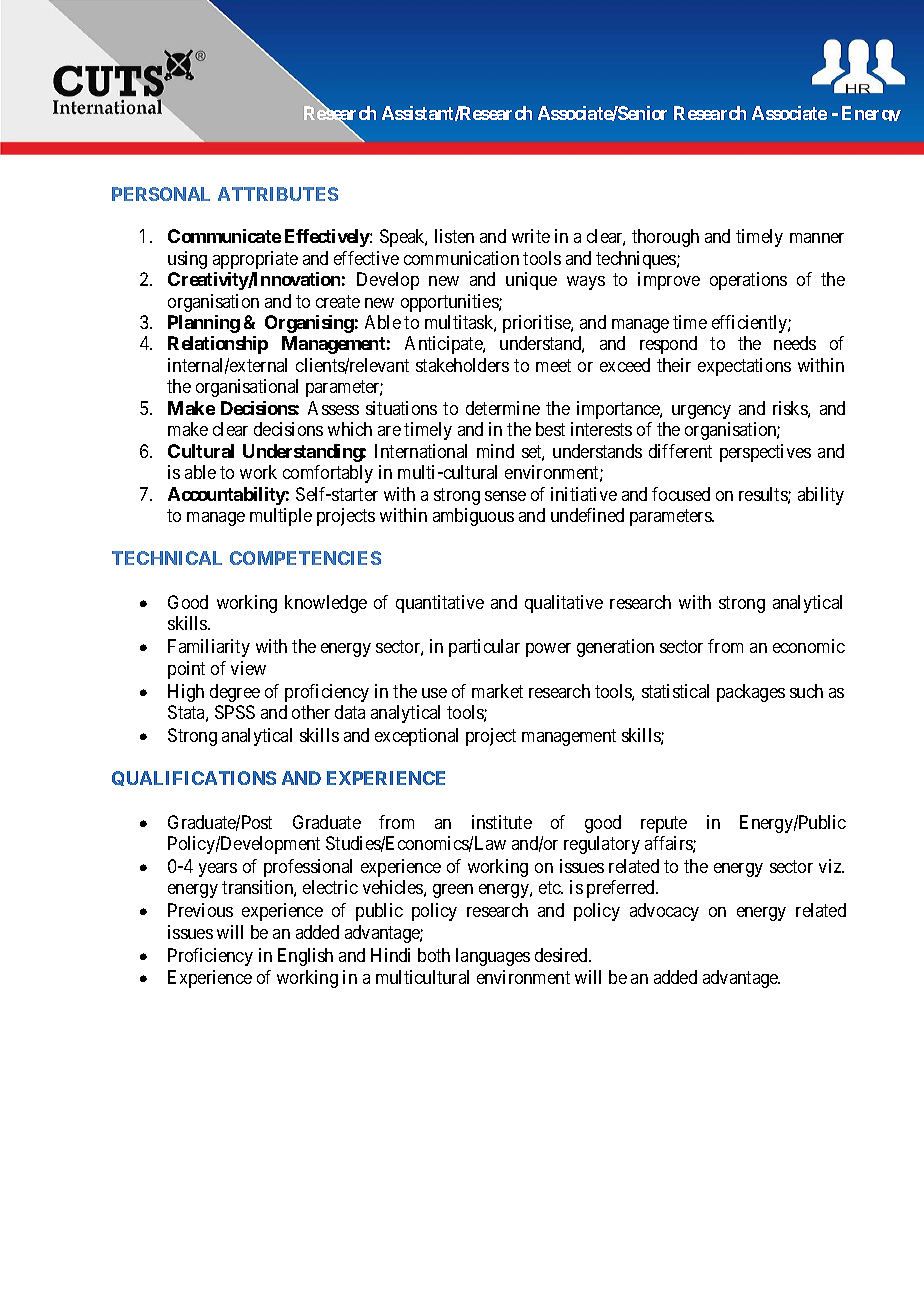  What do you see at coordinates (200, 910) in the image?
I see `Previous` at bounding box center [200, 910].
